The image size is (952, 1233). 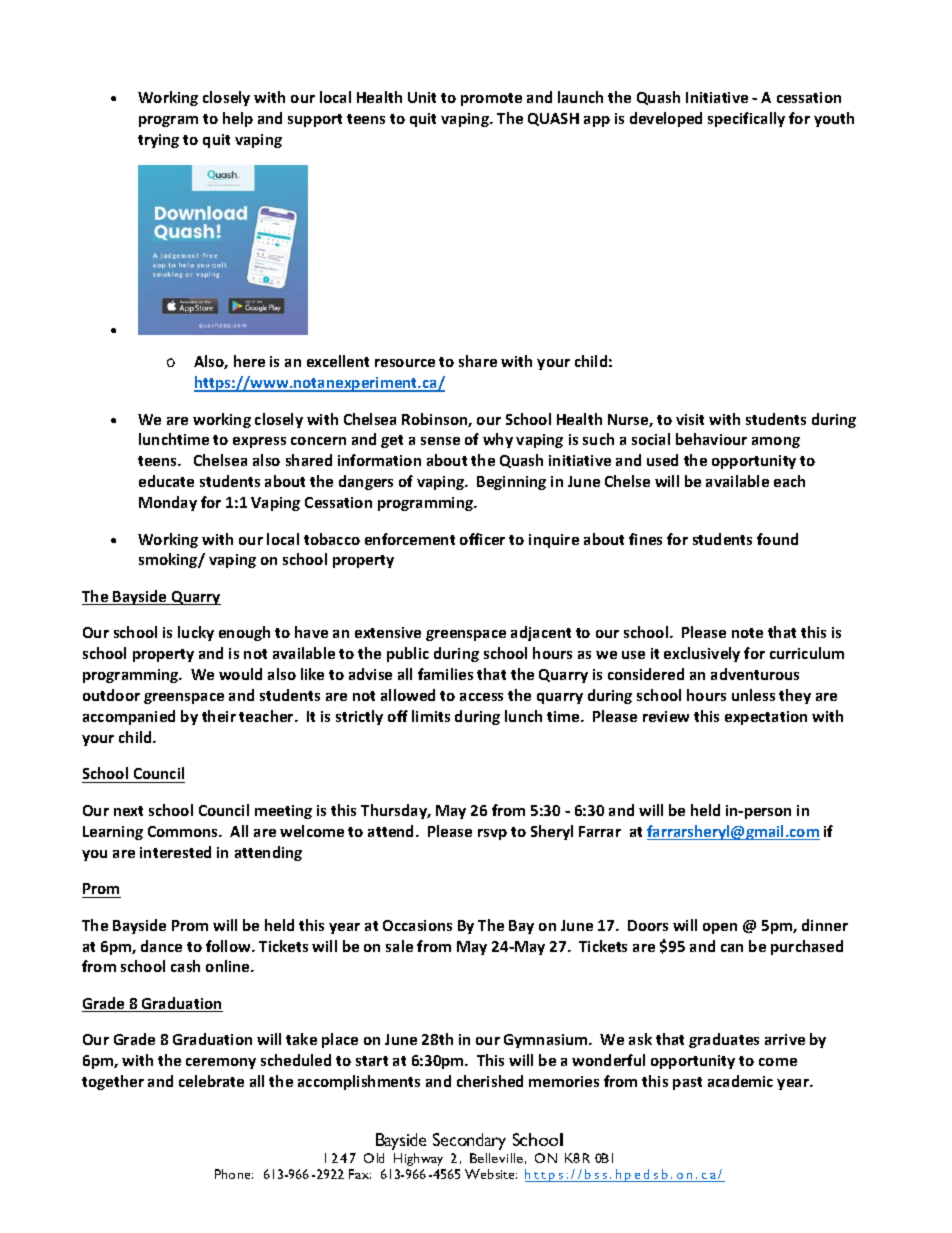 What do you see at coordinates (580, 97) in the screenshot?
I see `launch` at bounding box center [580, 97].
